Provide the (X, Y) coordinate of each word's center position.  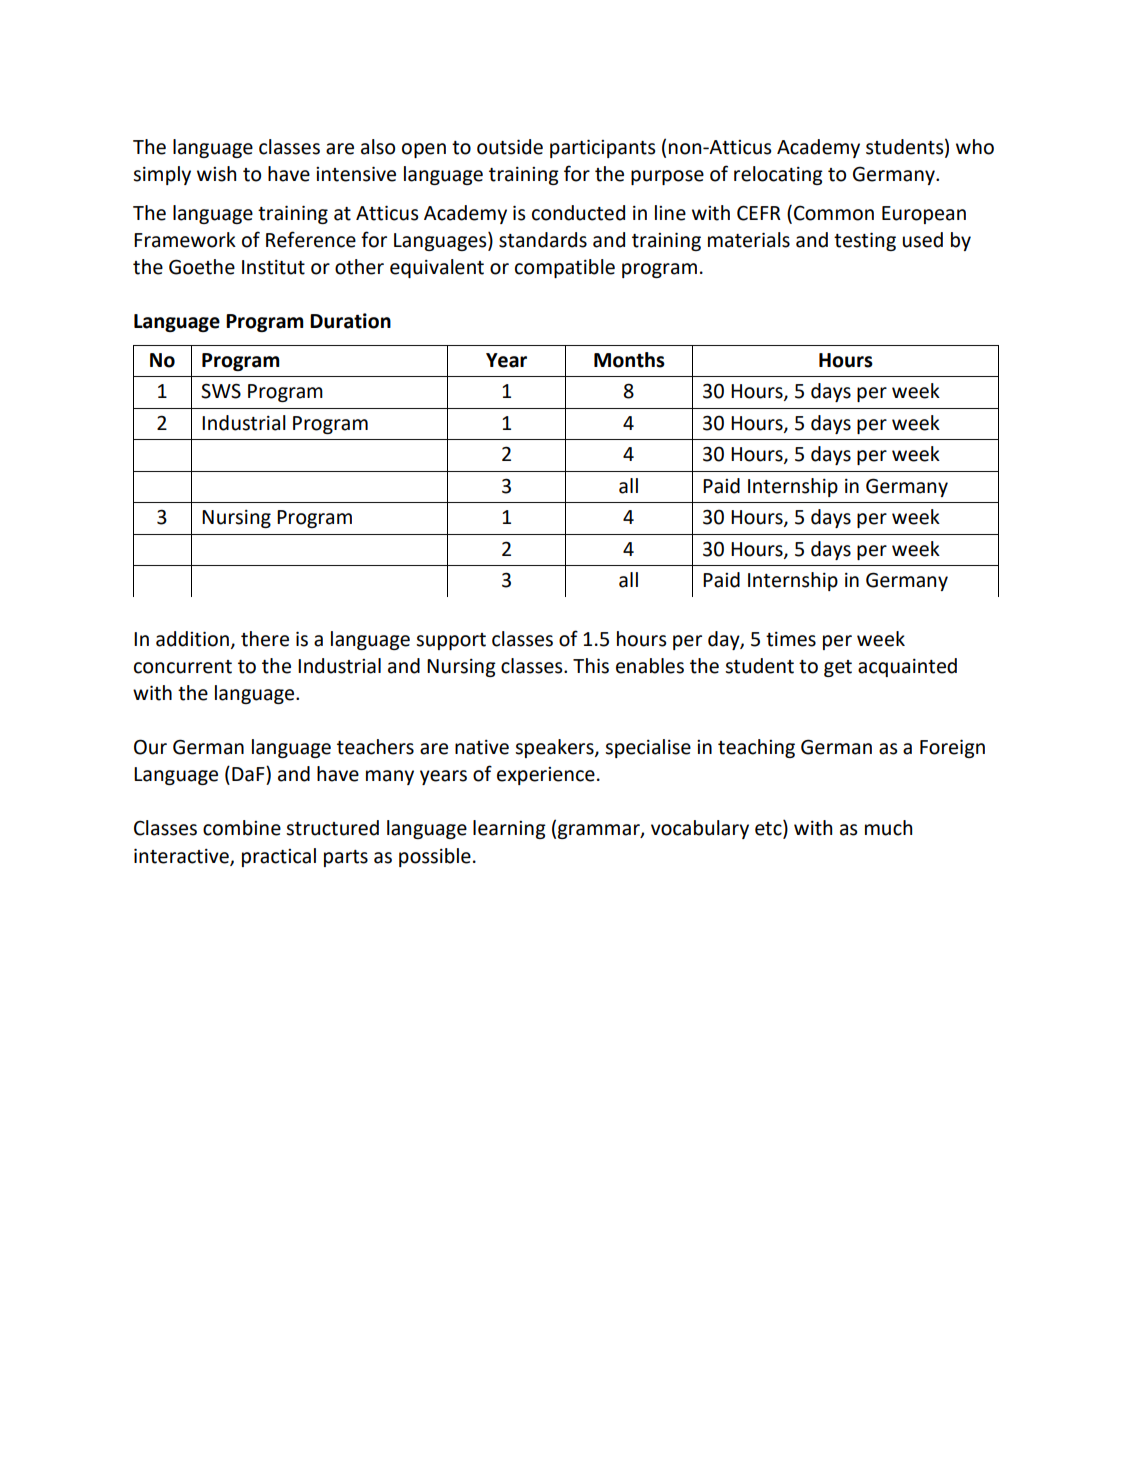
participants (602, 148)
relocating (778, 175)
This (591, 666)
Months (629, 360)
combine (242, 828)
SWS (221, 391)
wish (216, 174)
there (265, 639)
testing (865, 241)
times (791, 639)
